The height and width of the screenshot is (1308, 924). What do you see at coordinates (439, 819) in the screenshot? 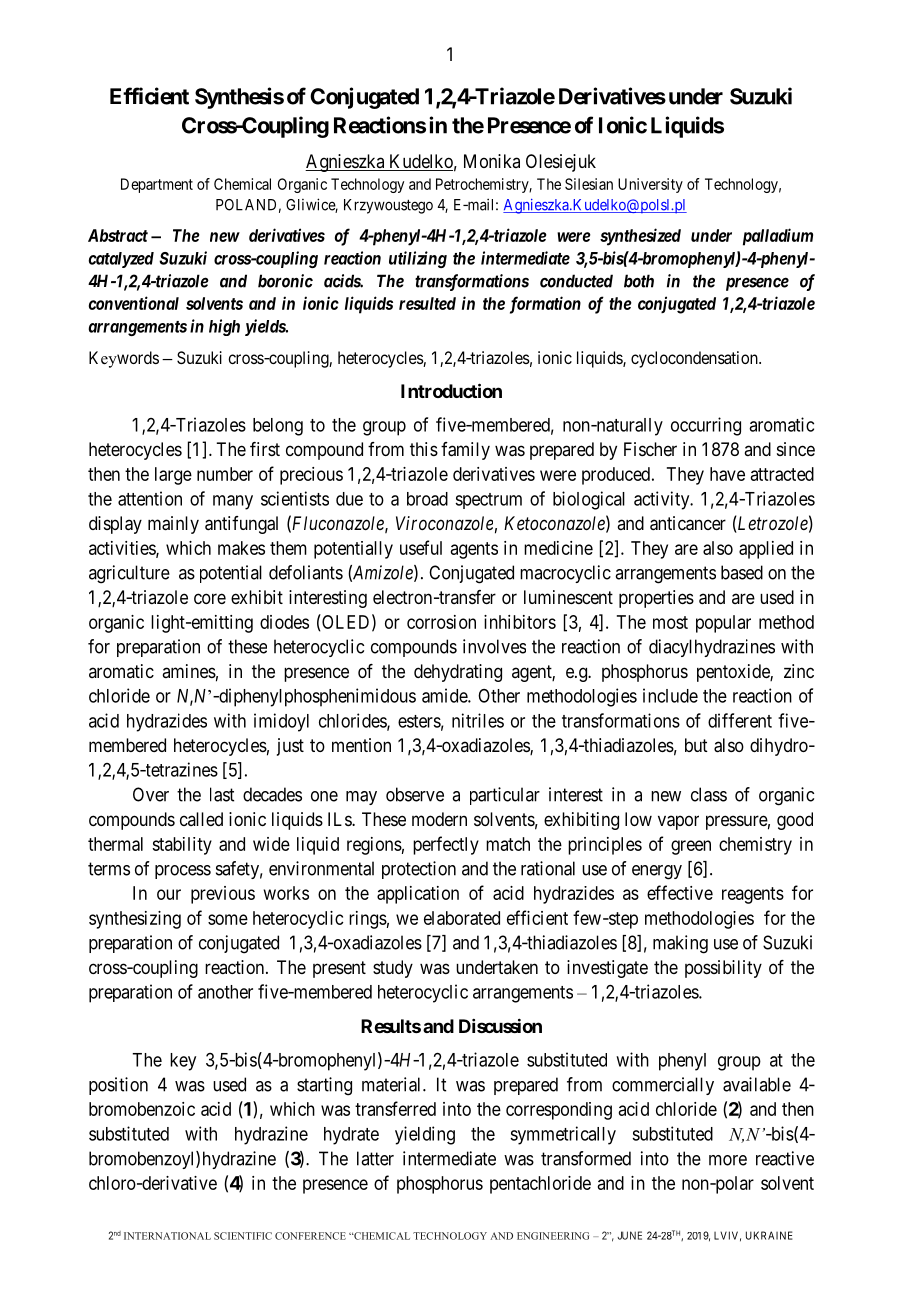
I see `modern` at bounding box center [439, 819].
